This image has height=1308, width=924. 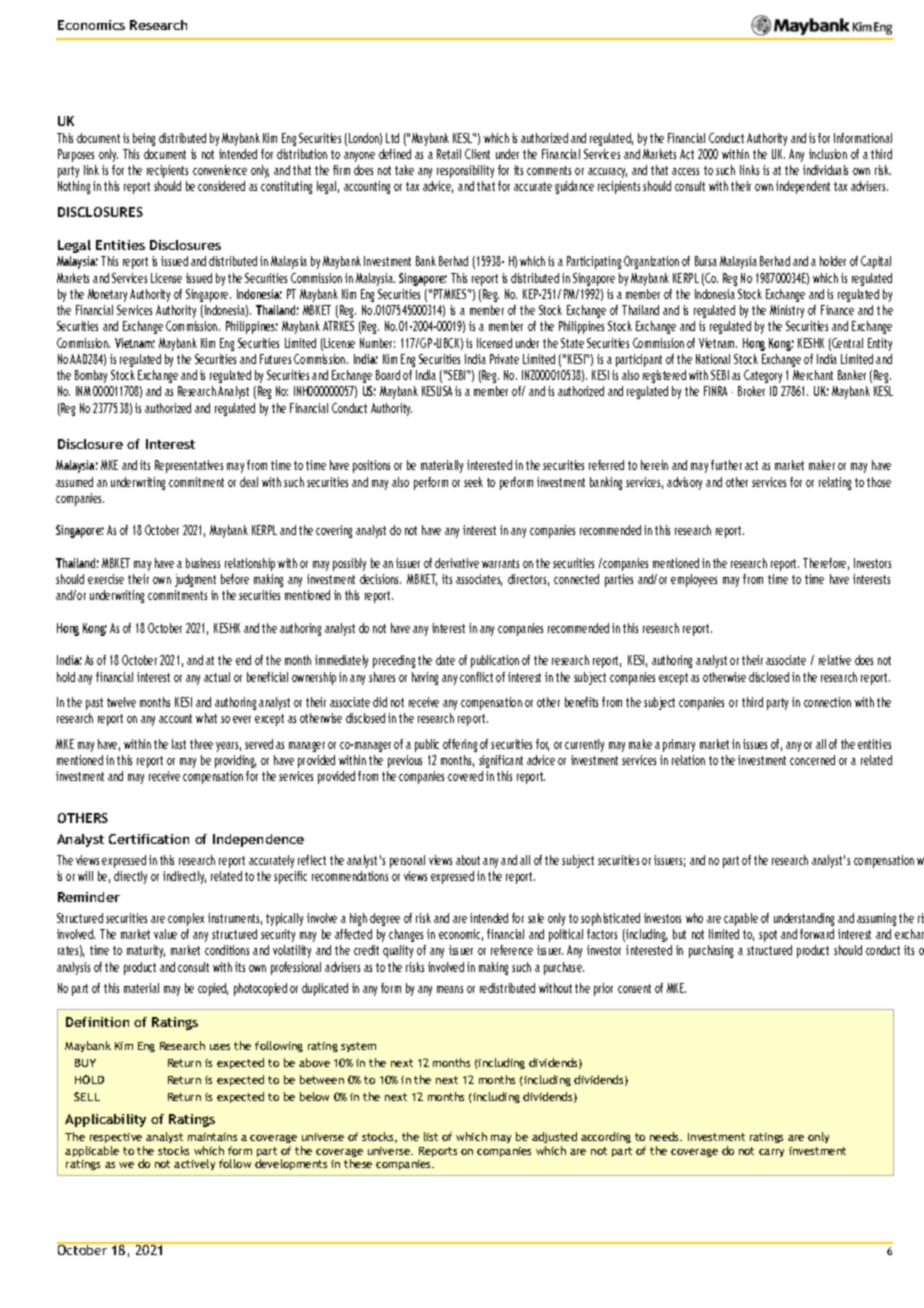 I want to click on actual, so click(x=217, y=677).
